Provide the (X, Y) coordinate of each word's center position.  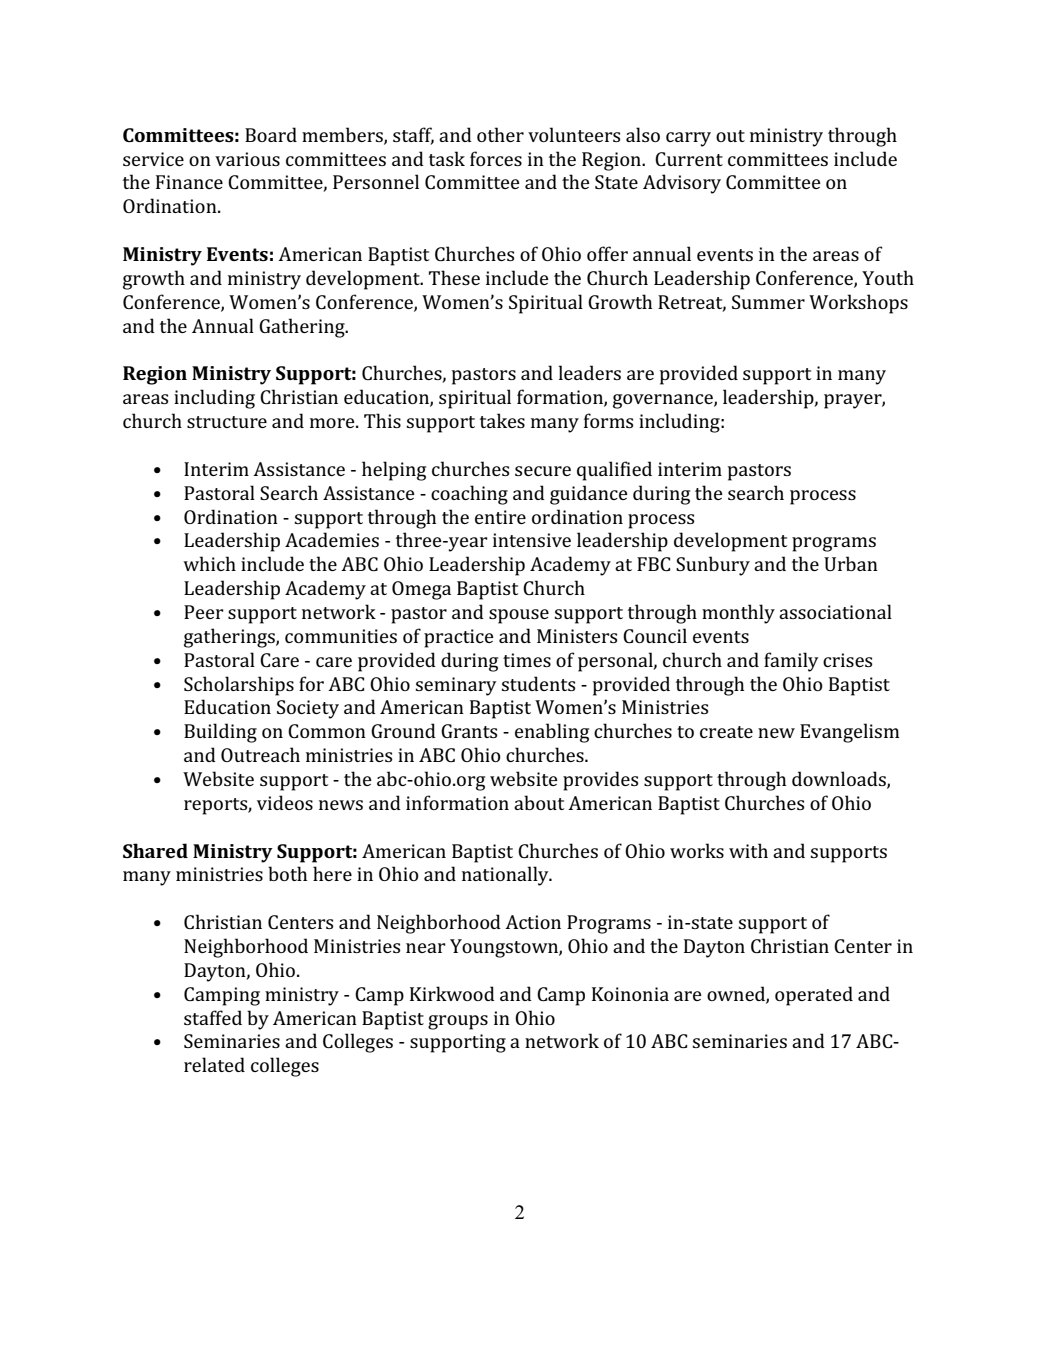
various (247, 159)
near (426, 948)
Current (689, 159)
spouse (519, 616)
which (209, 563)
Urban (851, 563)
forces (496, 158)
